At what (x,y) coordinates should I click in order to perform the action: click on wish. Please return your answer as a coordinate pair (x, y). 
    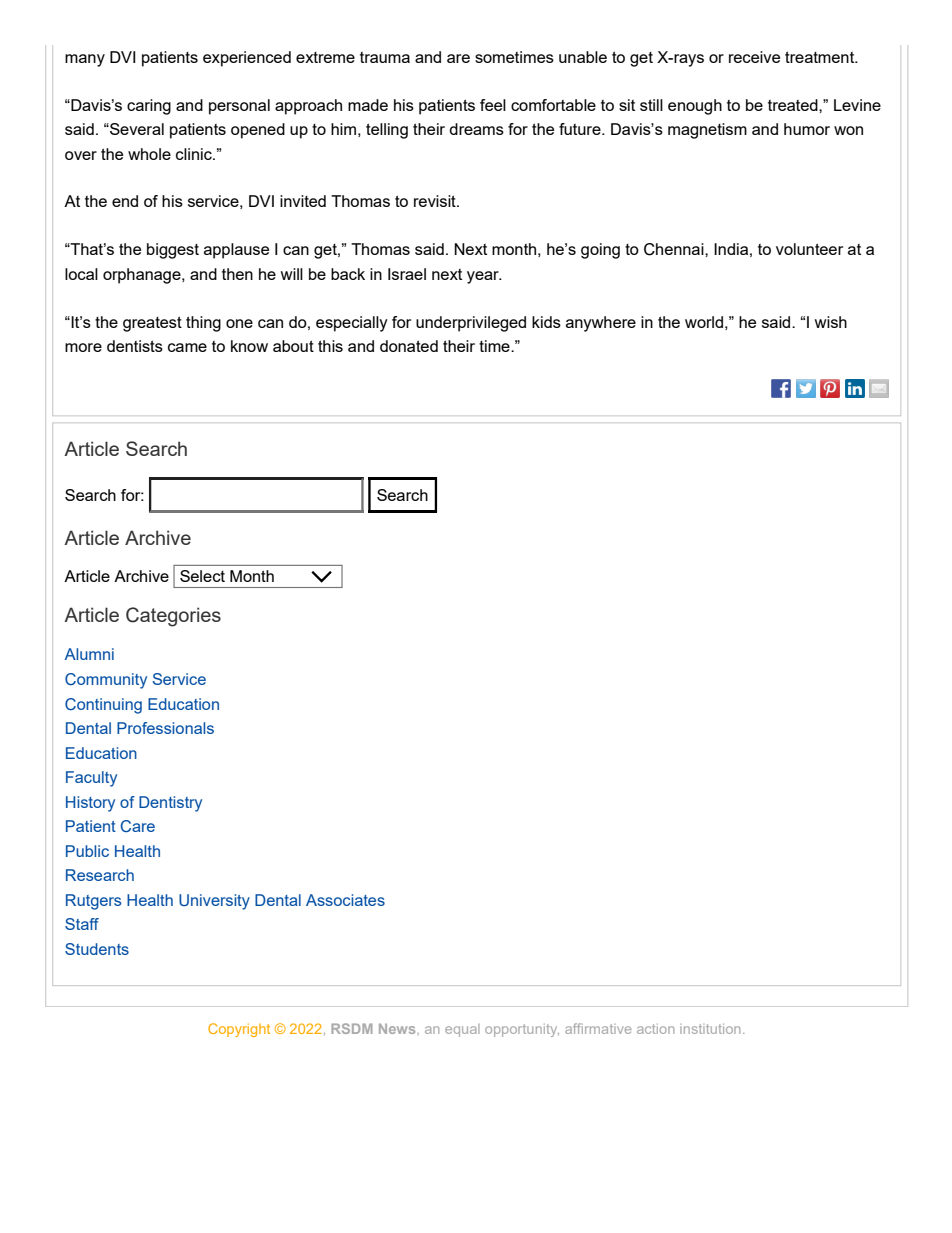
    Looking at the image, I should click on (830, 322).
